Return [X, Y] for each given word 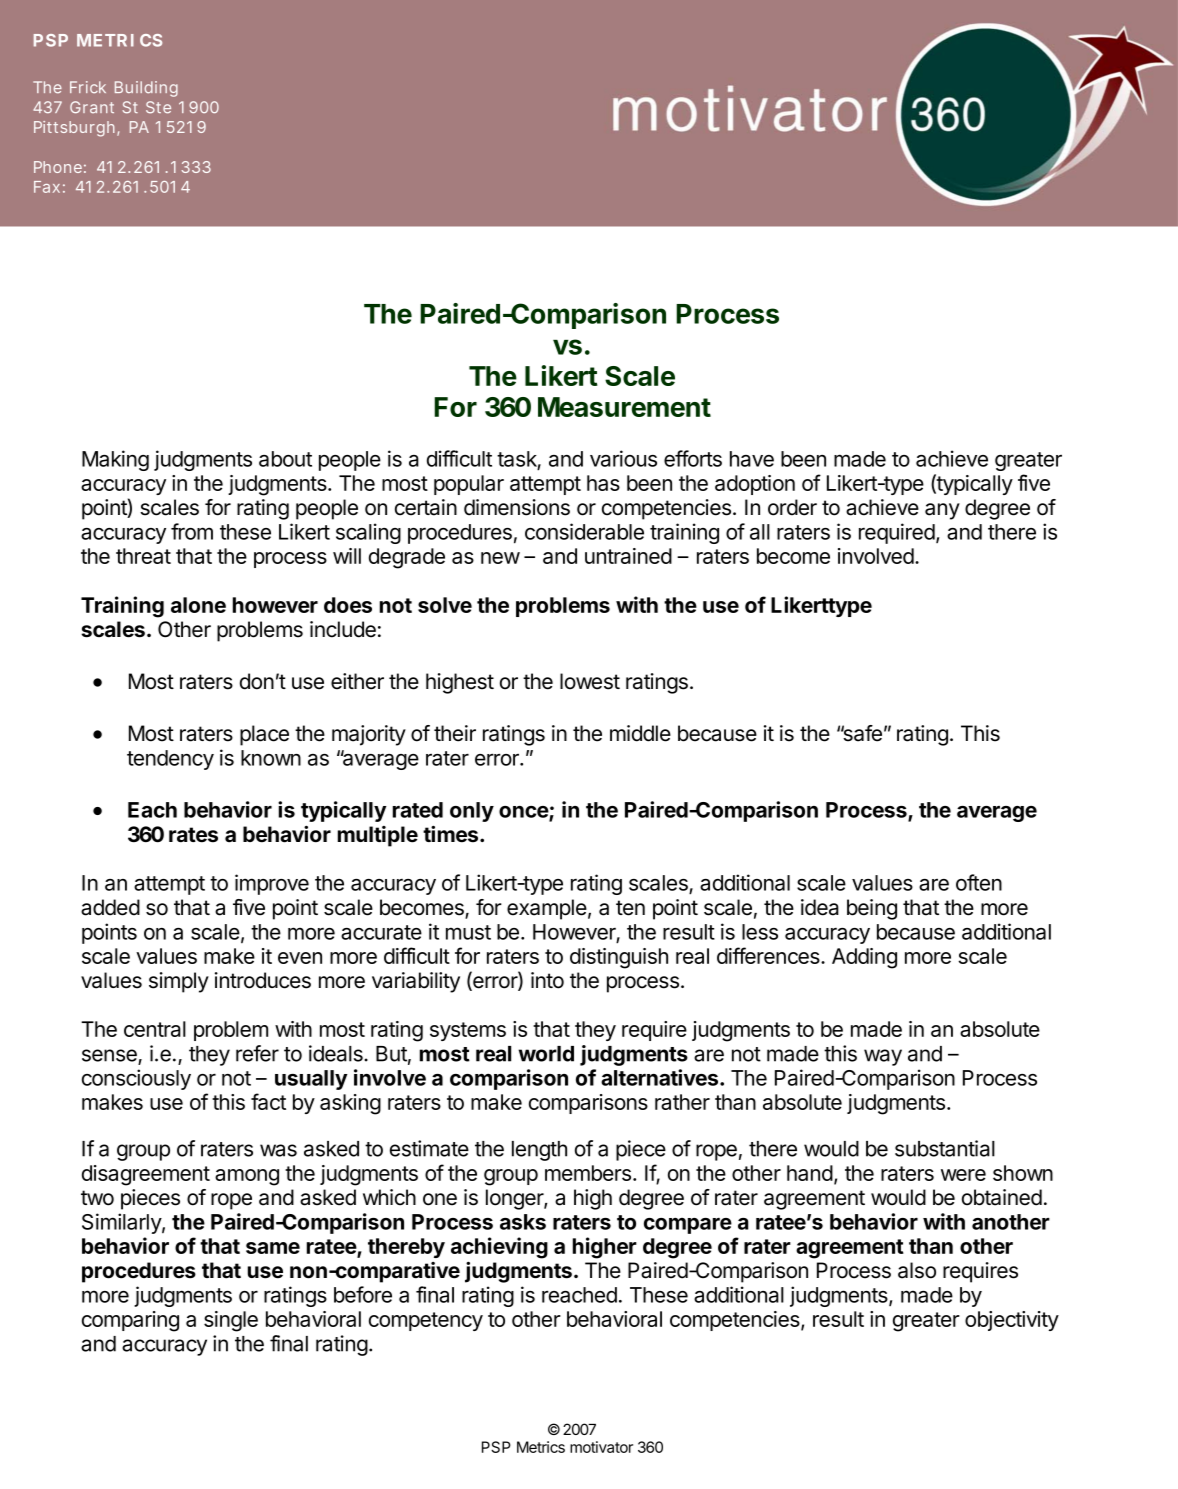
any [942, 511]
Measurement [624, 407]
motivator [601, 1447]
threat [143, 556]
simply [179, 982]
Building [146, 89]
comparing [130, 1321]
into [547, 980]
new [500, 558]
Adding [864, 958]
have [752, 459]
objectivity [1012, 1321]
